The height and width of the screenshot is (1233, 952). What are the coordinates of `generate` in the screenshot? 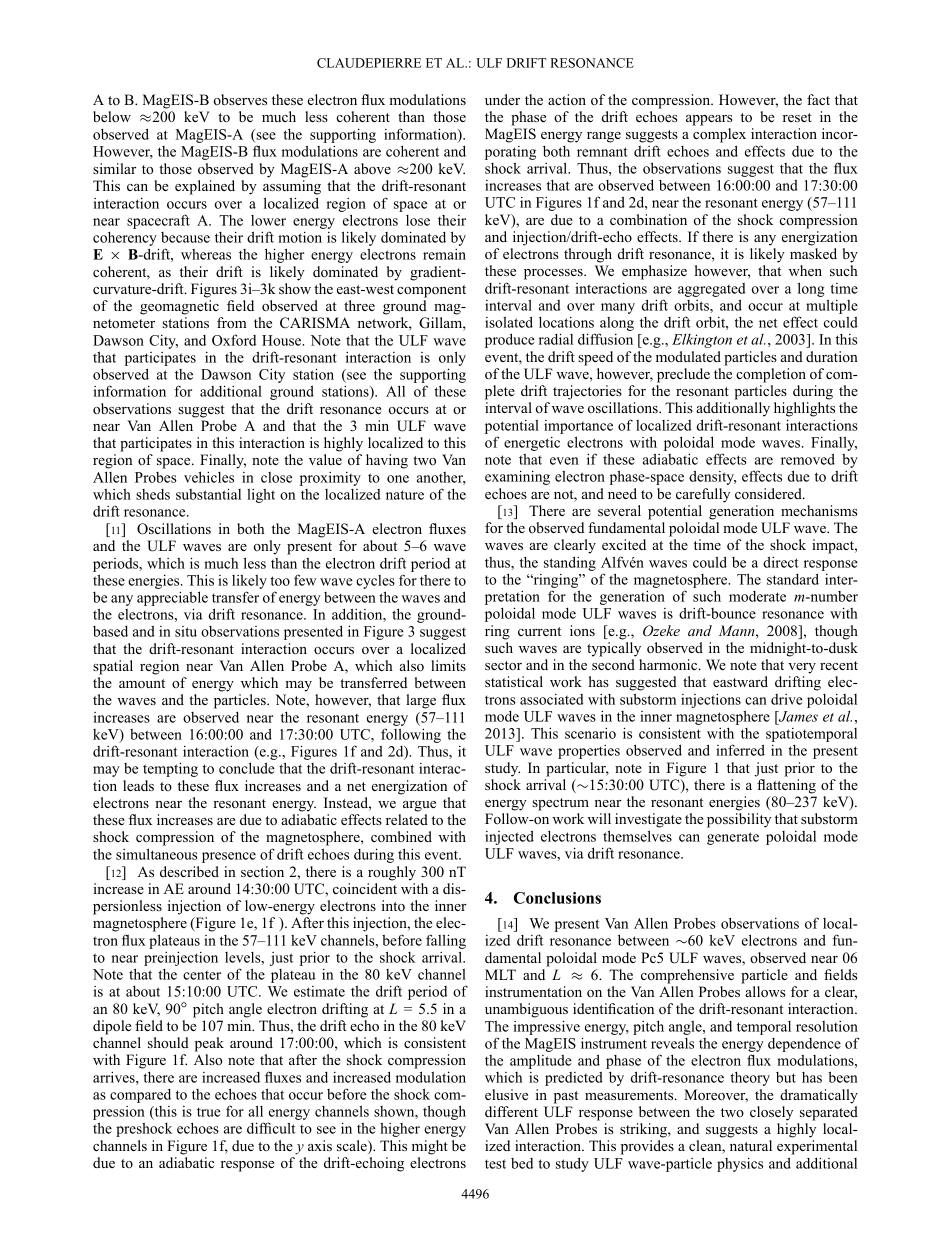 It's located at (733, 838).
